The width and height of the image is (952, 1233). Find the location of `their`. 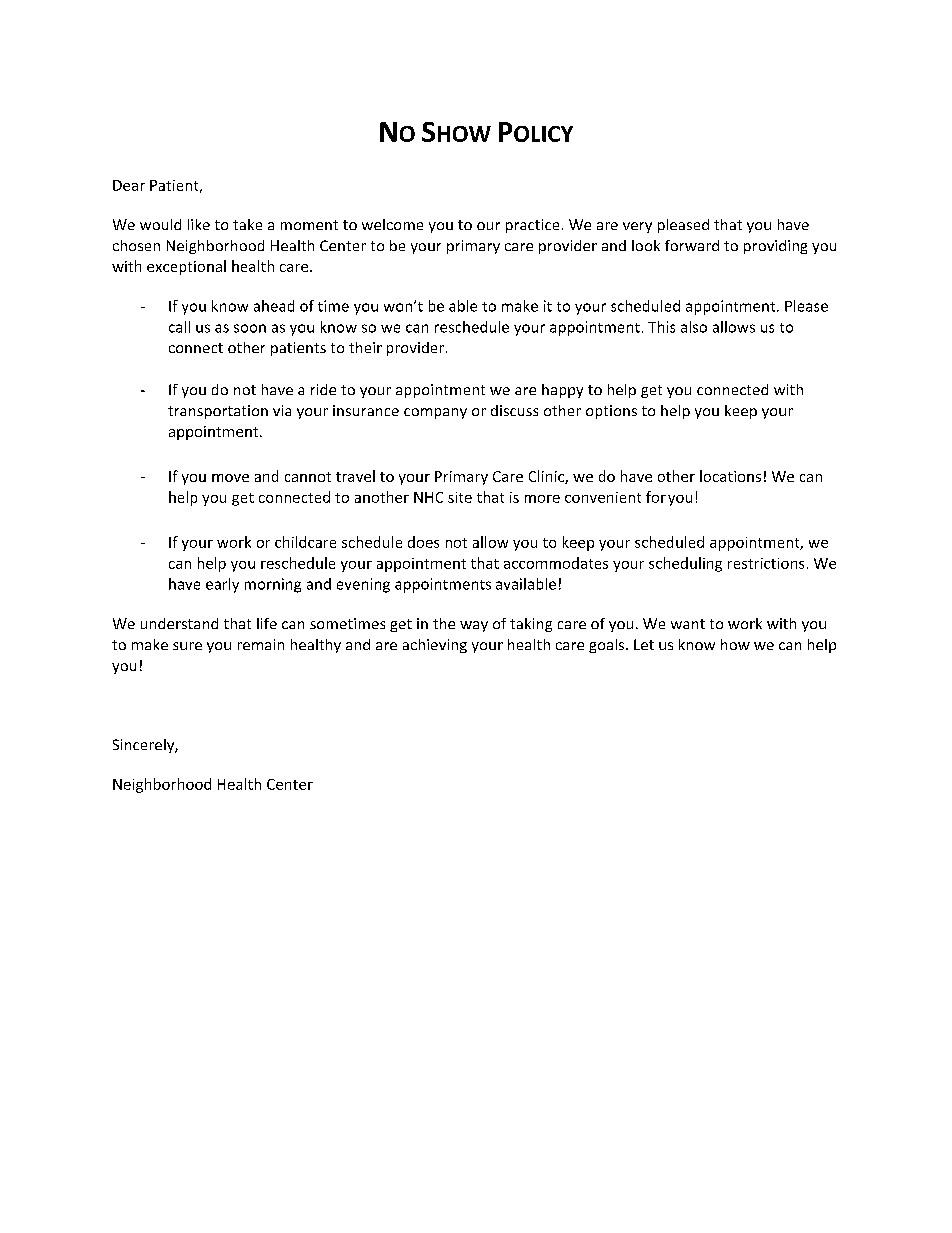

their is located at coordinates (365, 347).
